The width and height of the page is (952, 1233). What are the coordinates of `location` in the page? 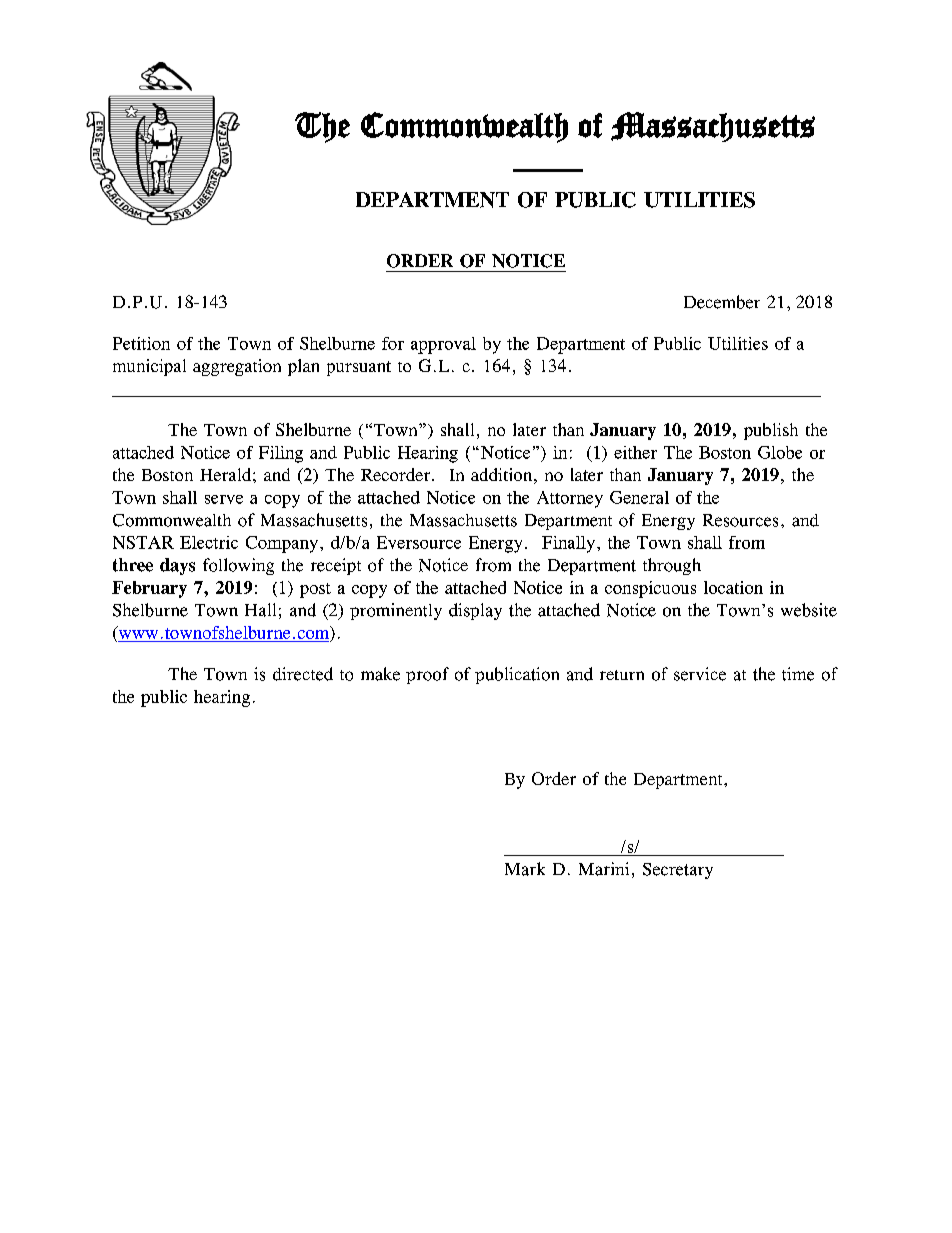 It's located at (733, 587).
